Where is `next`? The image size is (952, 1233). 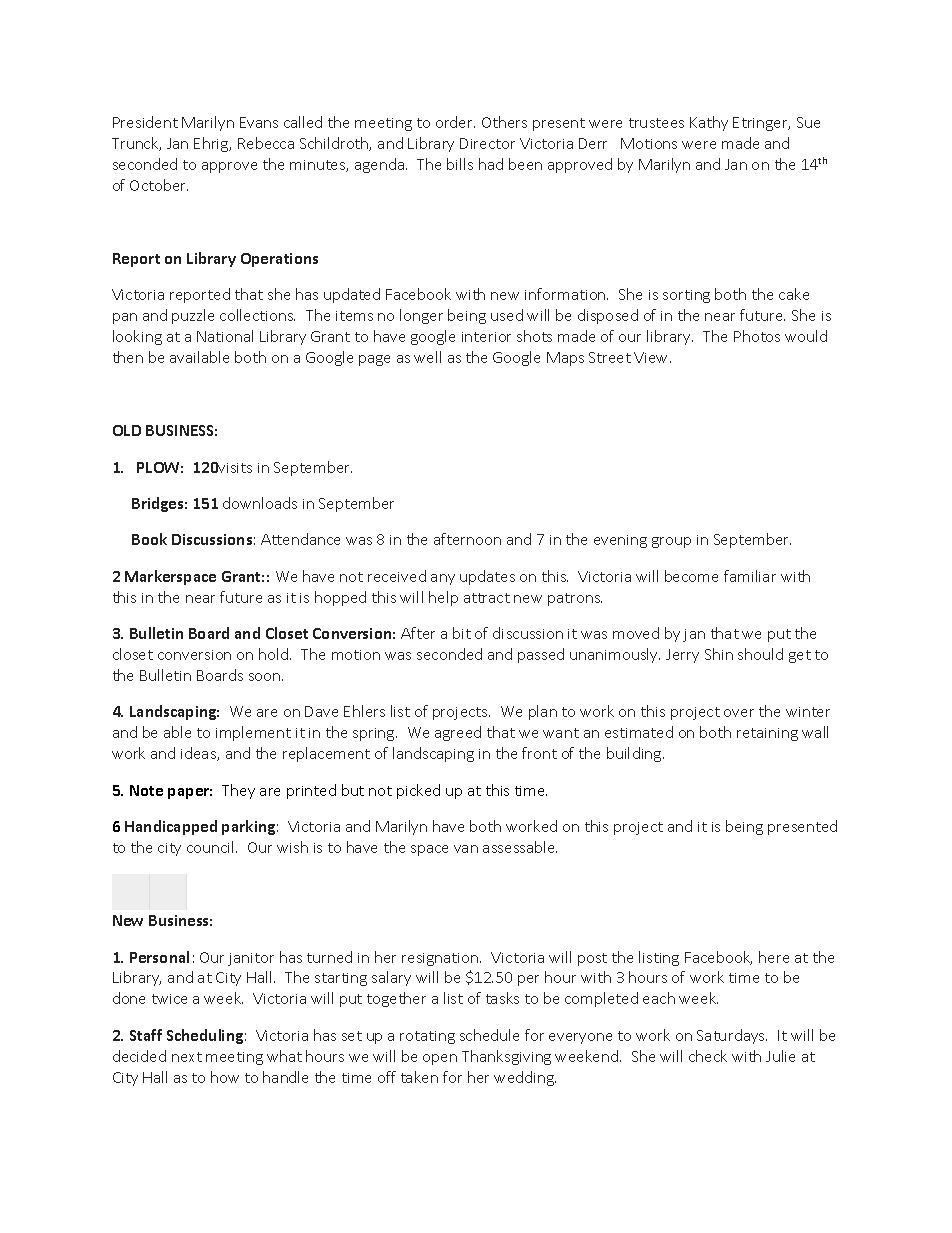
next is located at coordinates (187, 1057).
